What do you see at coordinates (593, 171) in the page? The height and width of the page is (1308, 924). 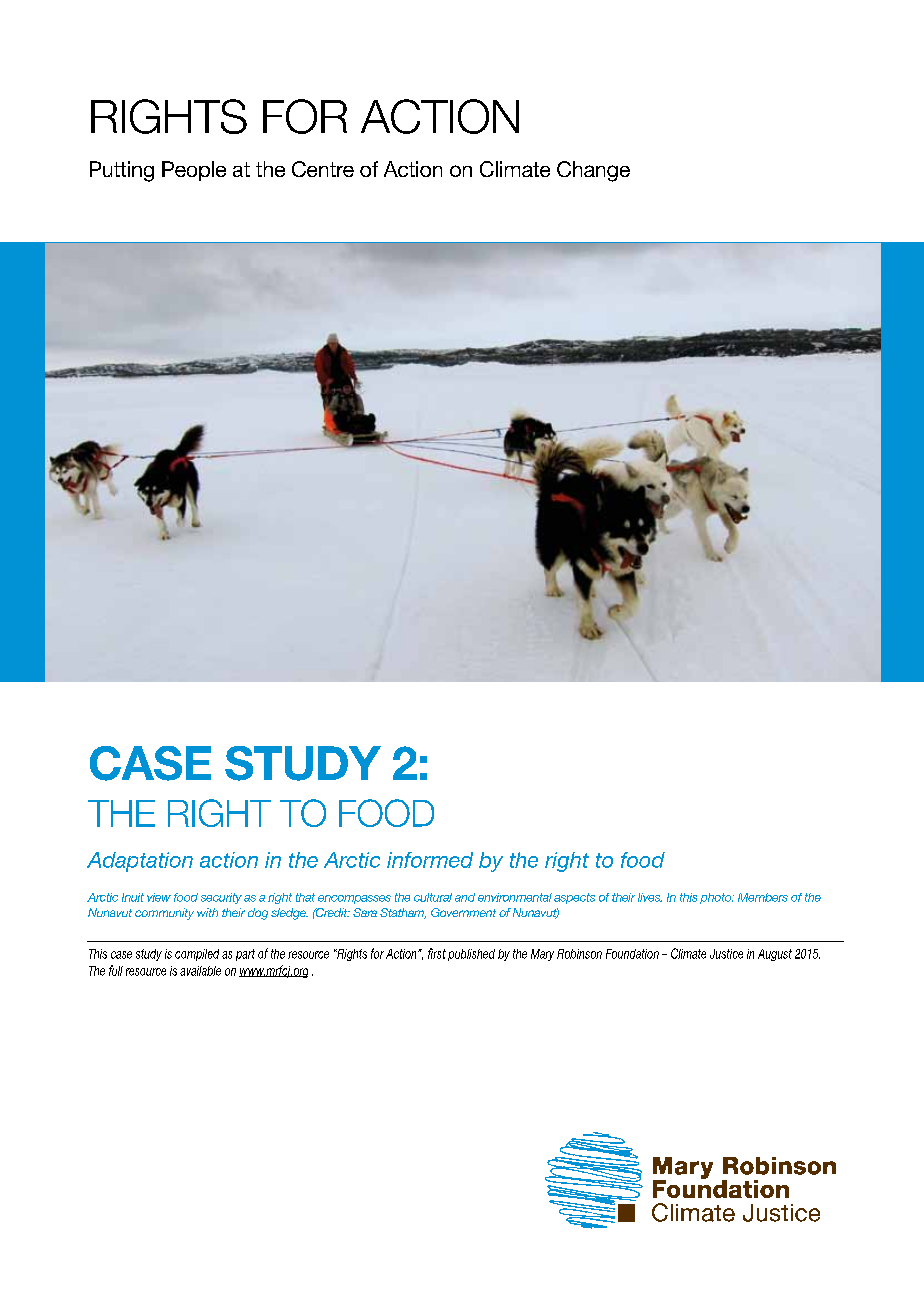 I see `Change` at bounding box center [593, 171].
